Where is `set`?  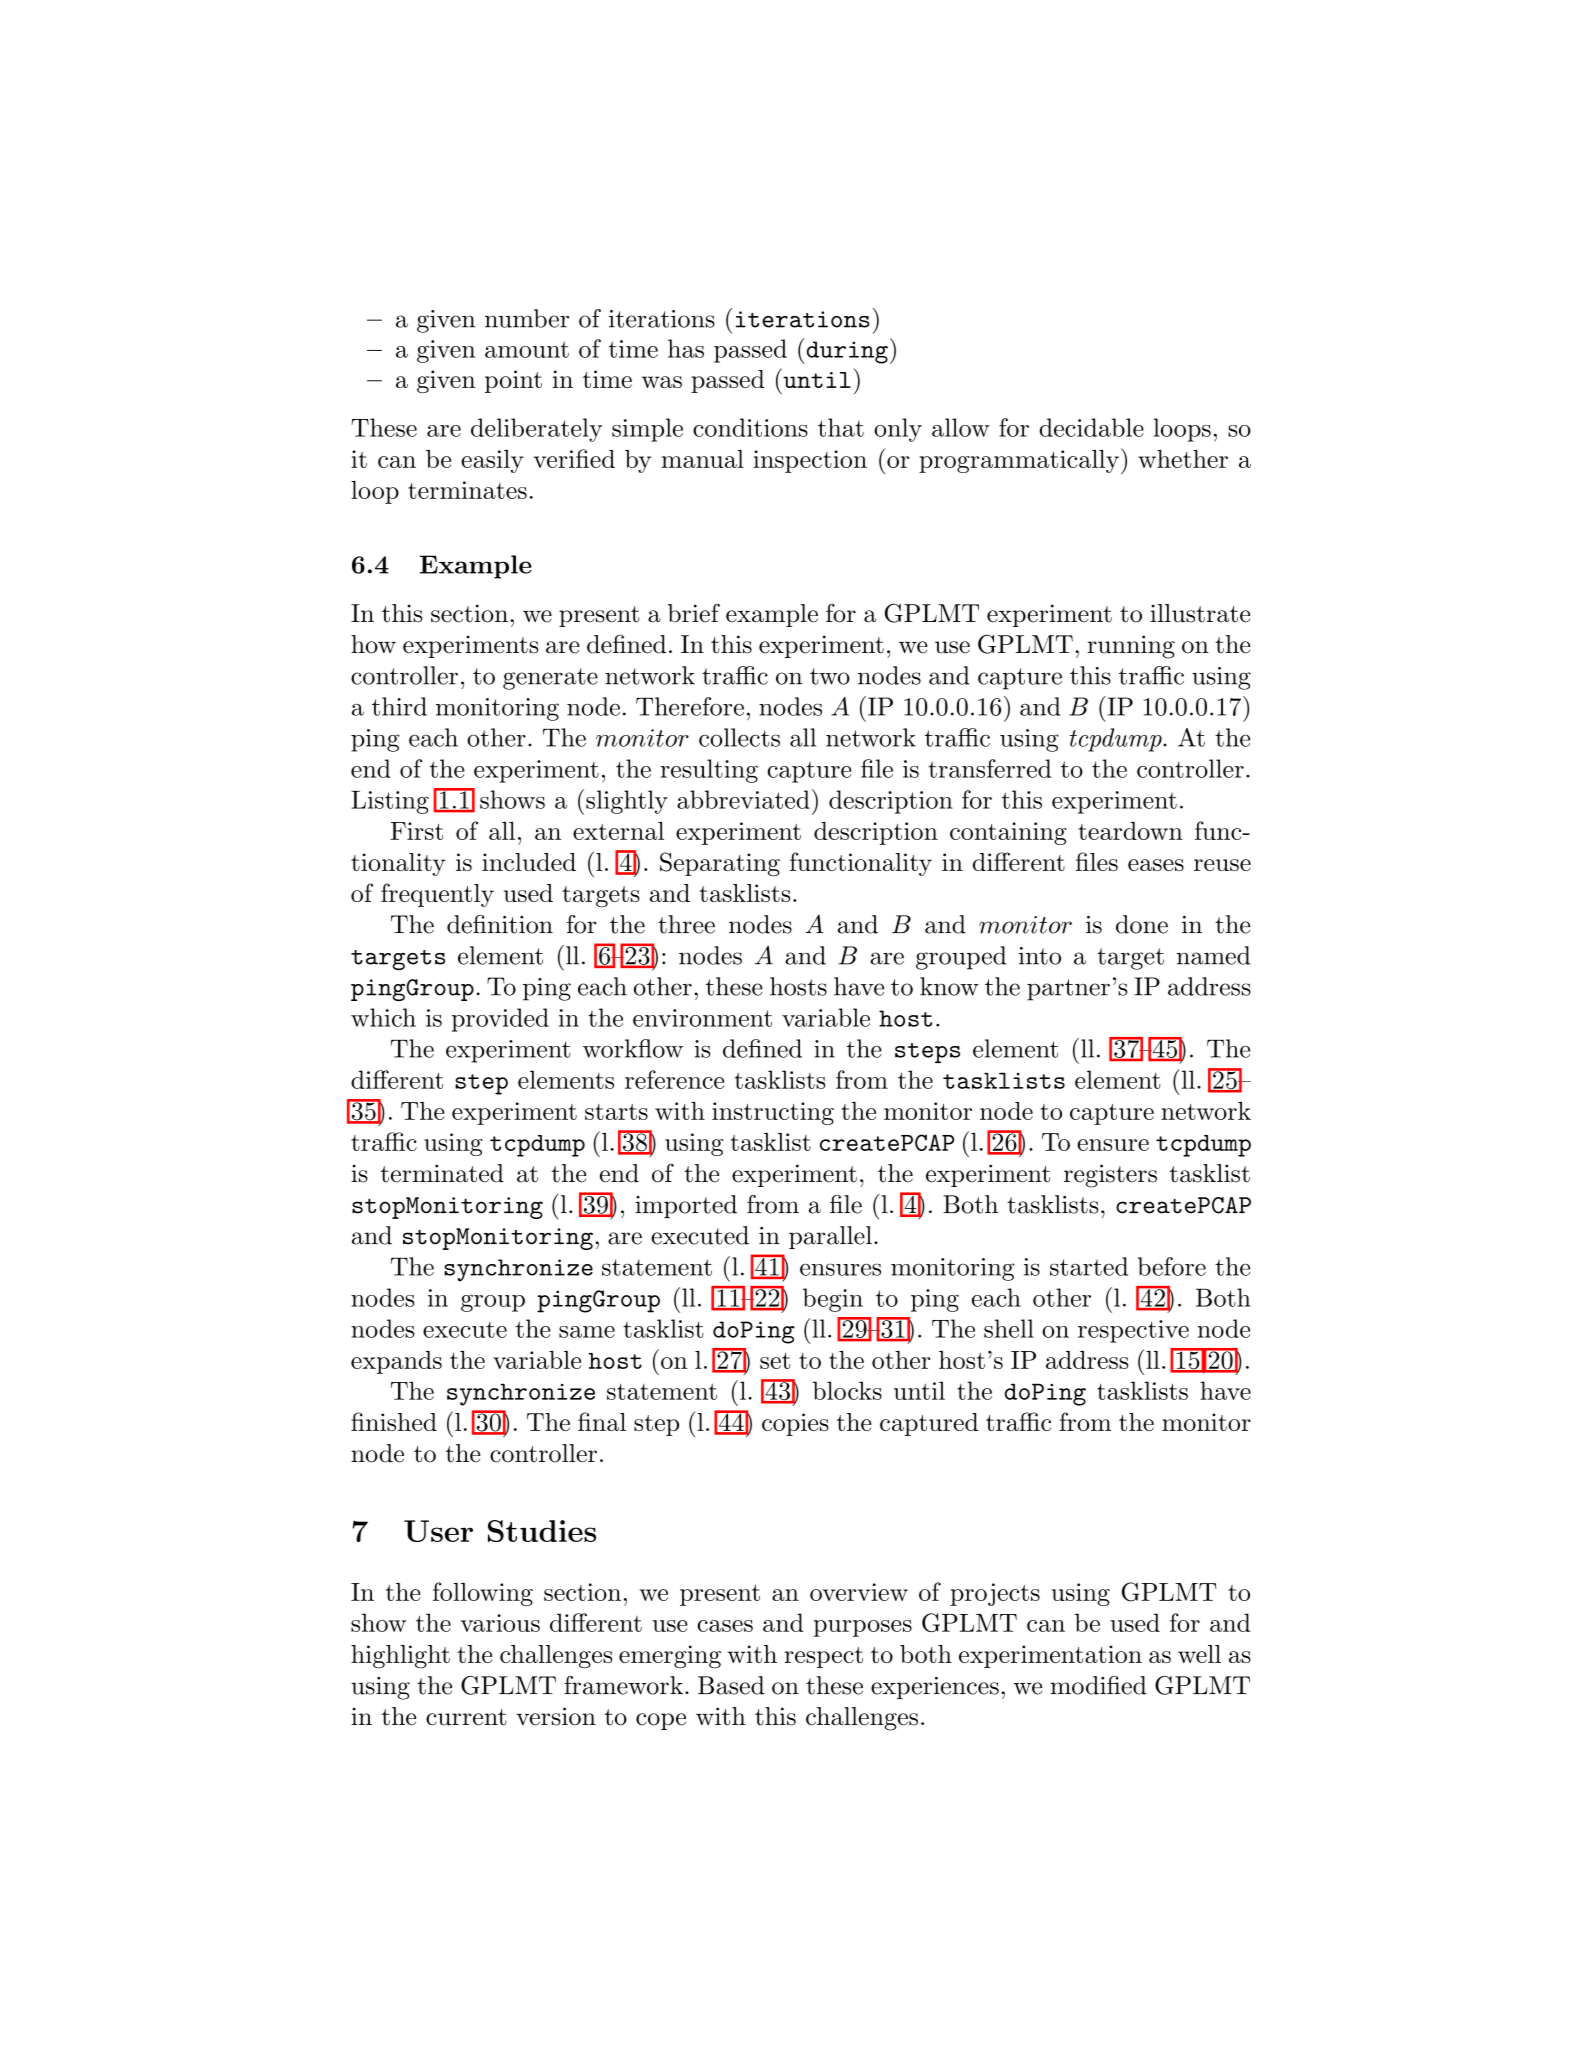
set is located at coordinates (775, 1361).
